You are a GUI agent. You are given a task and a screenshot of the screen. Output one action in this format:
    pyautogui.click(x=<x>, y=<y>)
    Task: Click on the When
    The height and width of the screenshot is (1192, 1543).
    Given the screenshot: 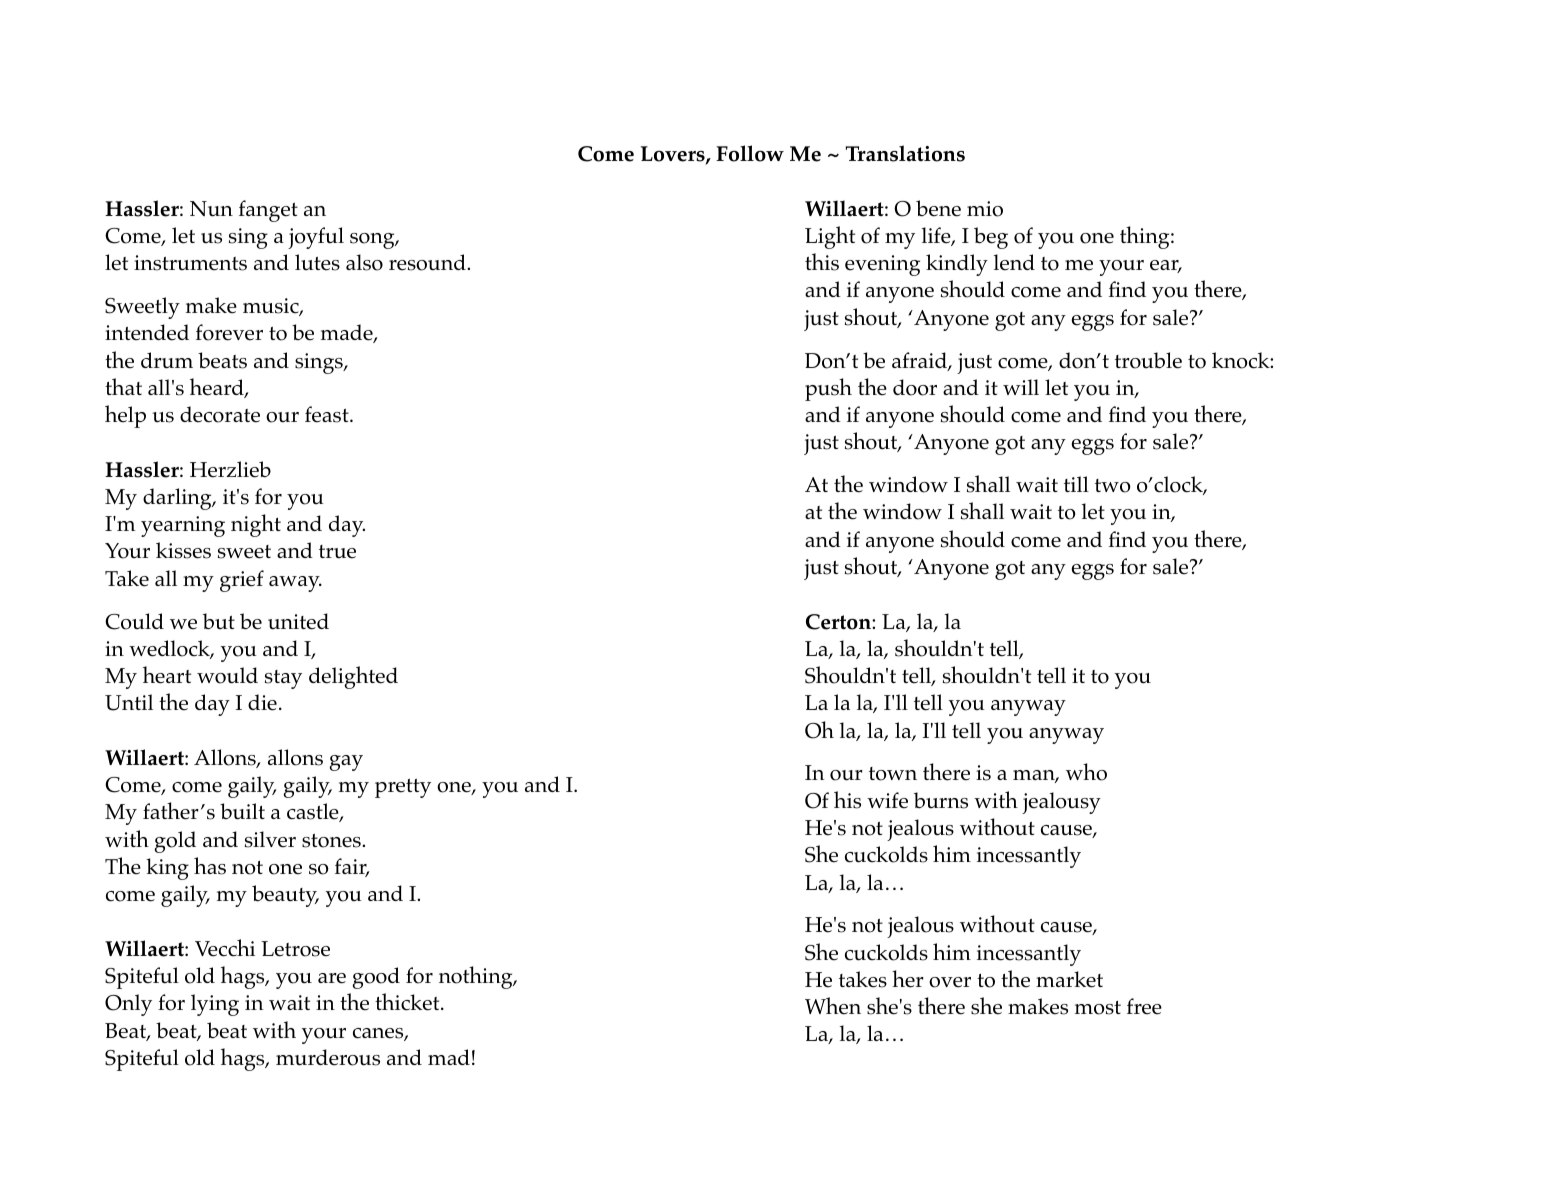 What is the action you would take?
    pyautogui.click(x=833, y=1006)
